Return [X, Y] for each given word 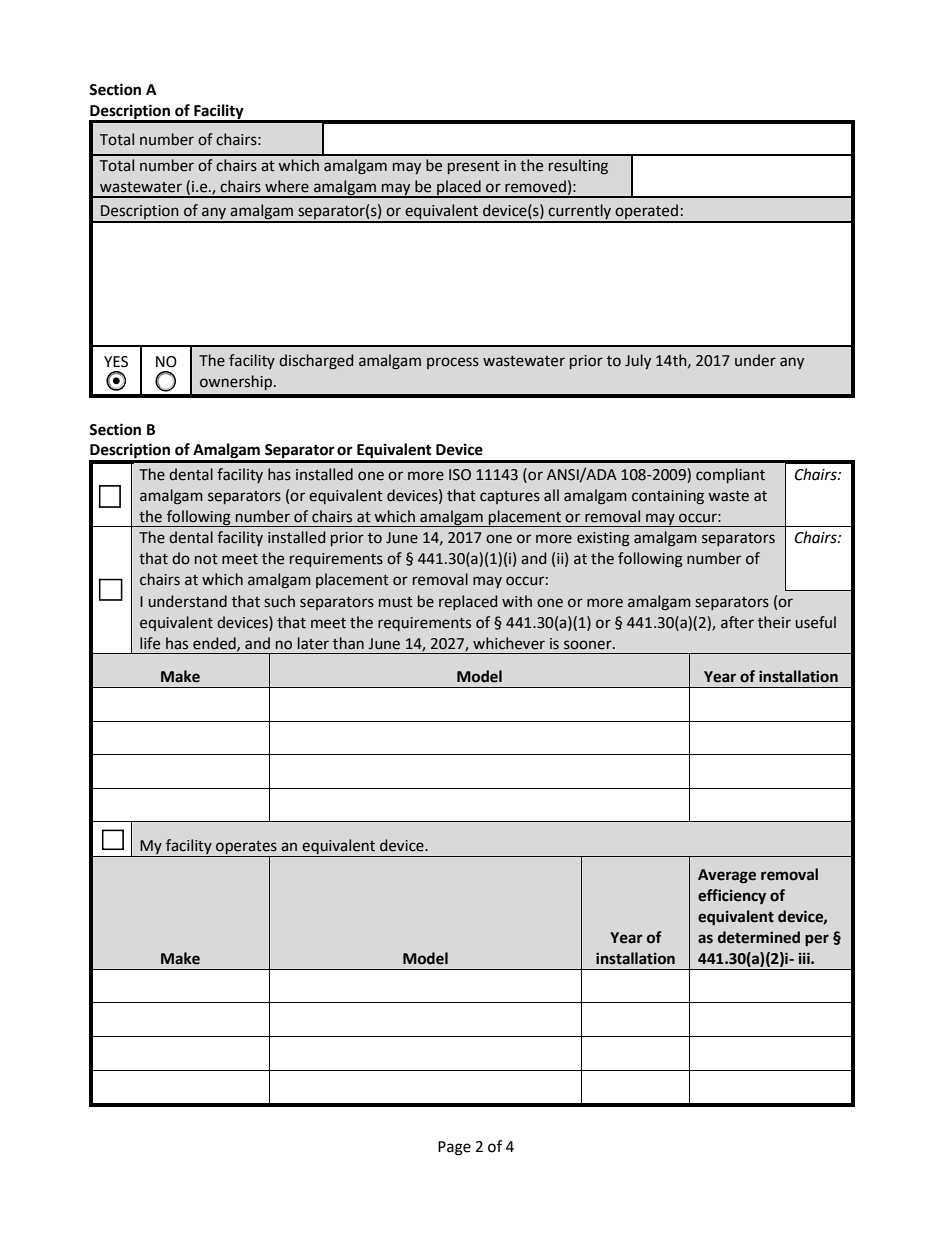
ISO [460, 475]
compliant [730, 475]
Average [727, 876]
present [474, 167]
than [348, 643]
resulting [578, 166]
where [287, 186]
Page [454, 1148]
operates [246, 849]
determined [759, 937]
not [206, 559]
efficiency [732, 896]
